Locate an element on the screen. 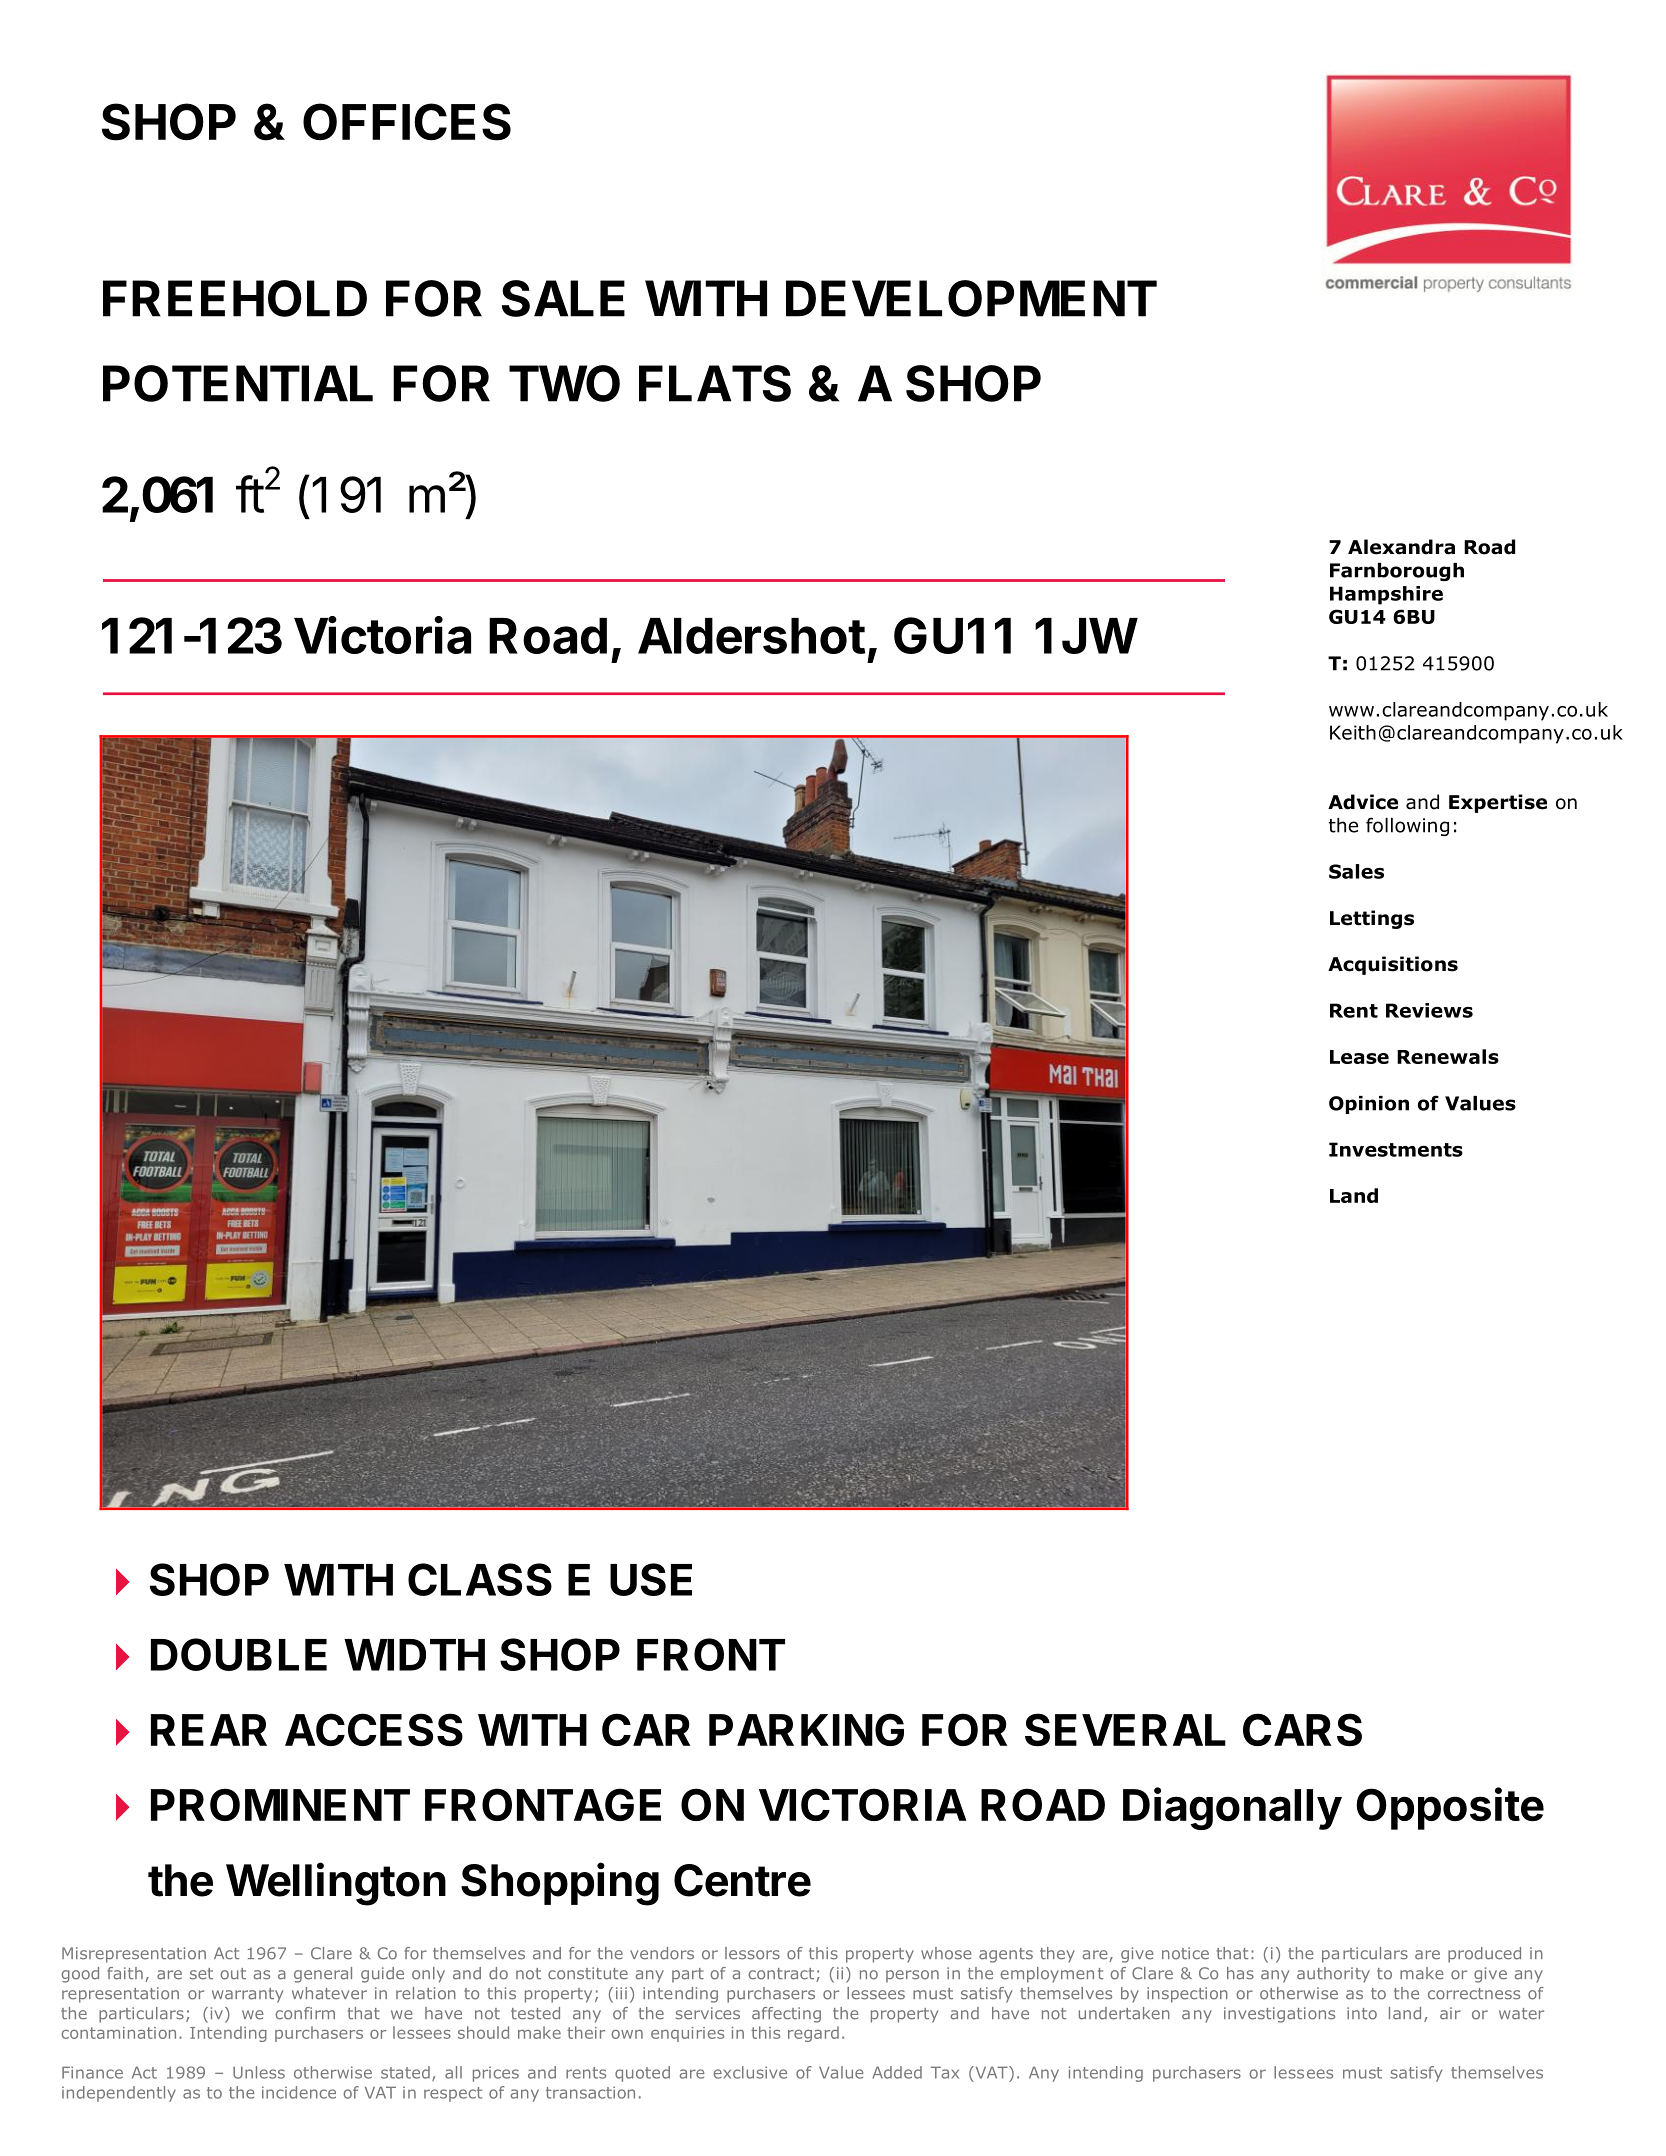  POTENTIAL is located at coordinates (238, 383).
